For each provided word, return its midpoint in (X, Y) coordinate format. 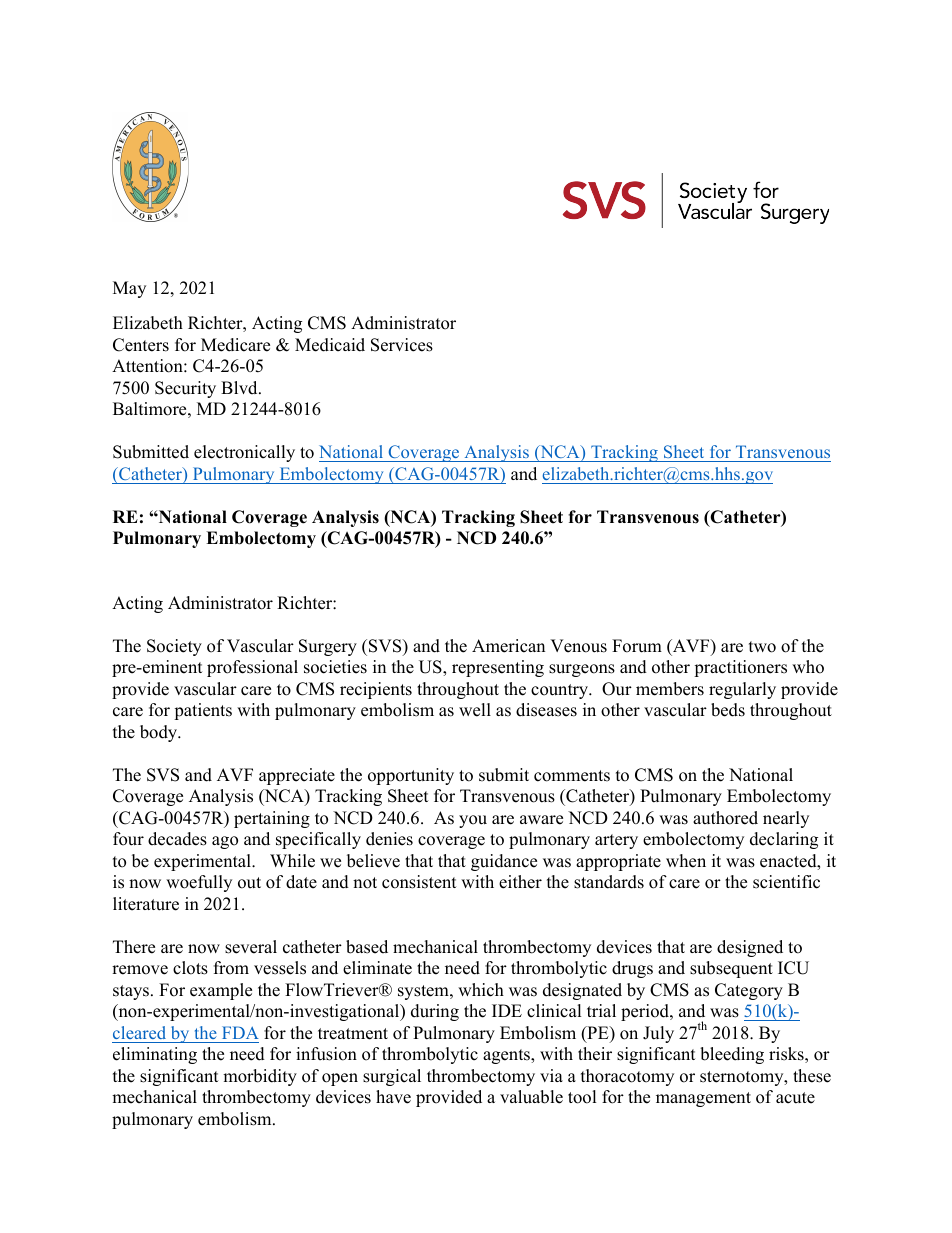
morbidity (260, 1077)
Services (402, 345)
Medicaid (330, 345)
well (475, 710)
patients (203, 711)
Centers (141, 345)
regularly (742, 690)
